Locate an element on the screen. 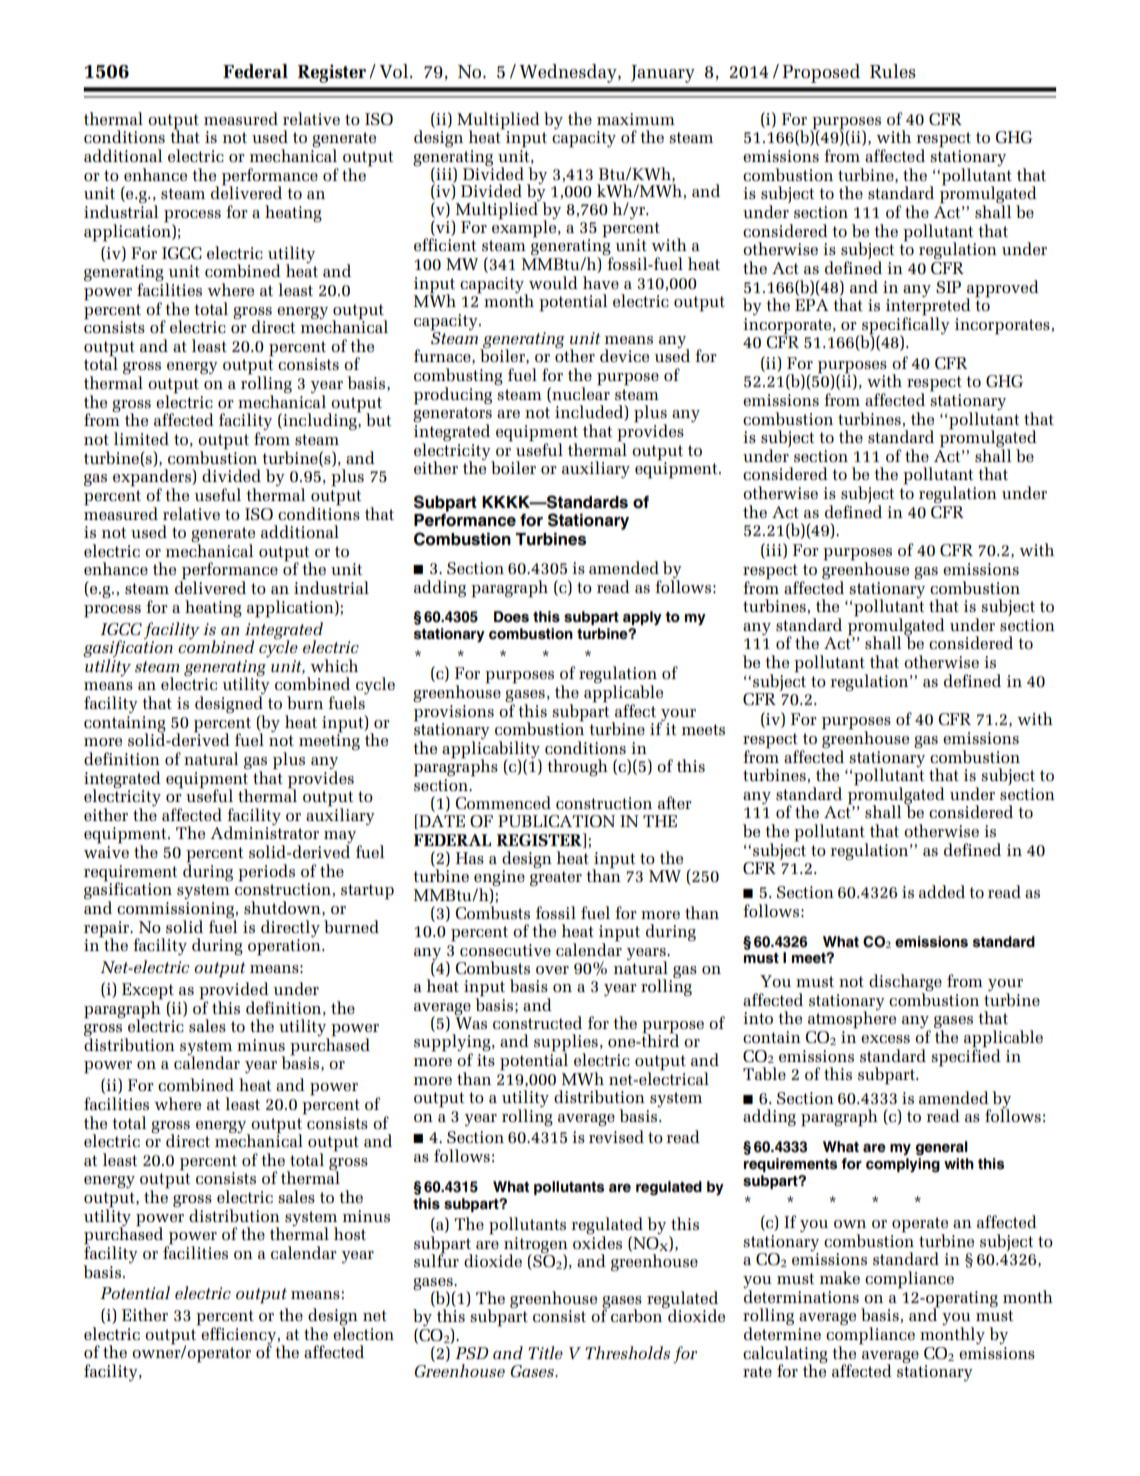  efficiency is located at coordinates (239, 1335).
